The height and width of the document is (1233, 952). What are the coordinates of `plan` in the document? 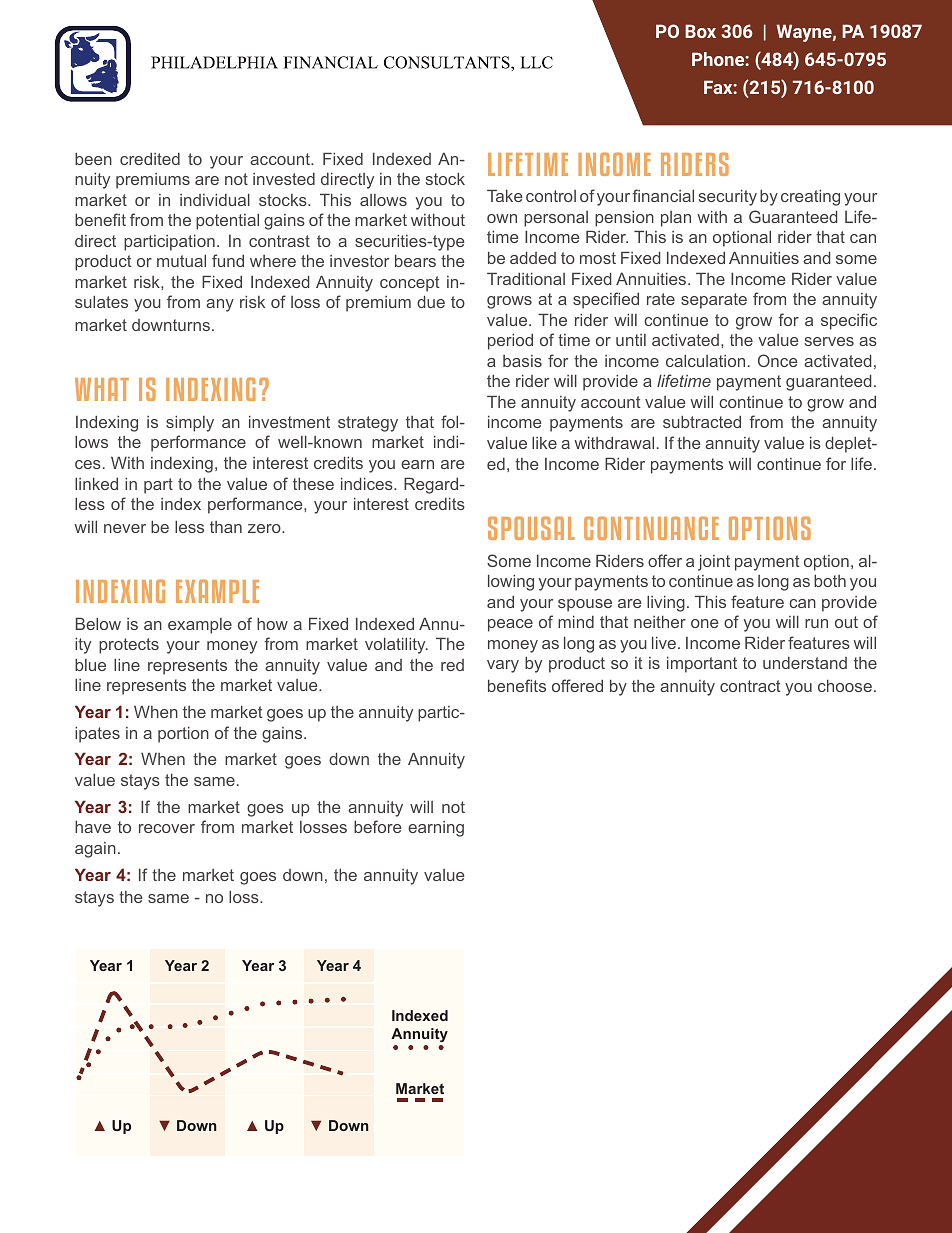 It's located at (676, 219).
